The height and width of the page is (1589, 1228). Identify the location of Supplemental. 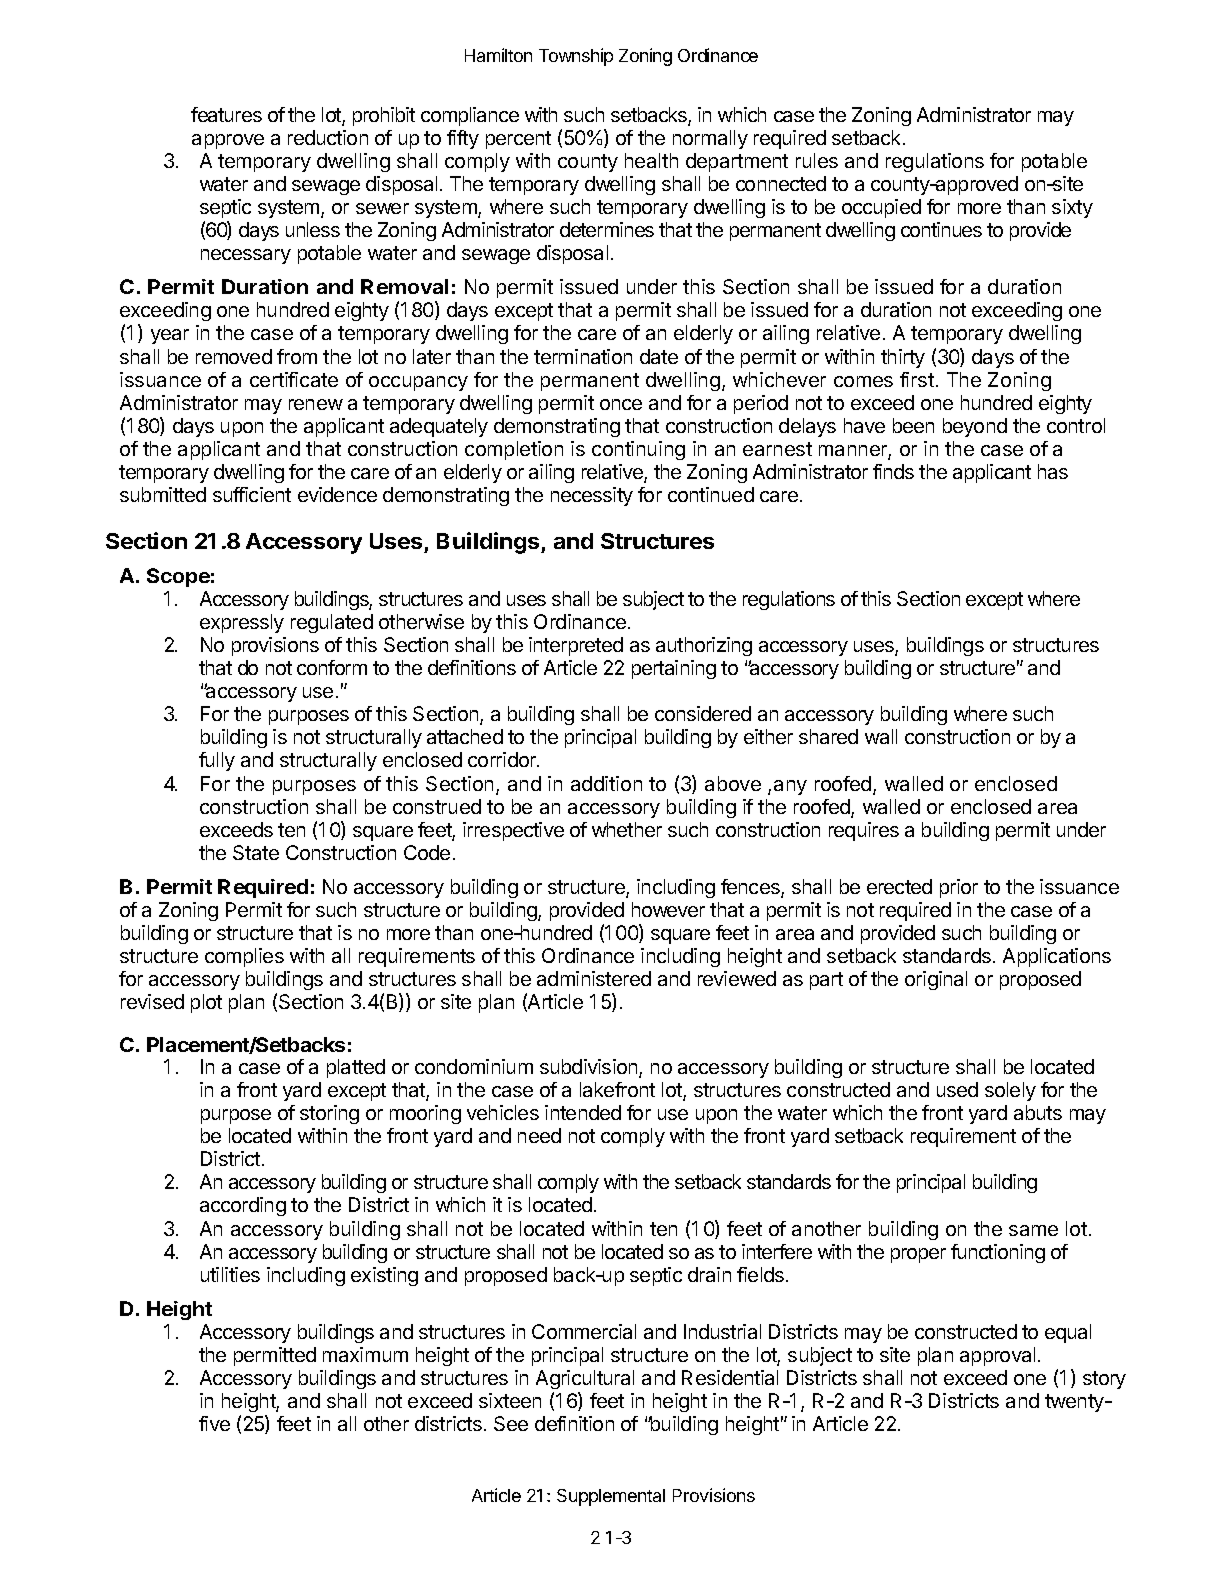
(611, 1497).
